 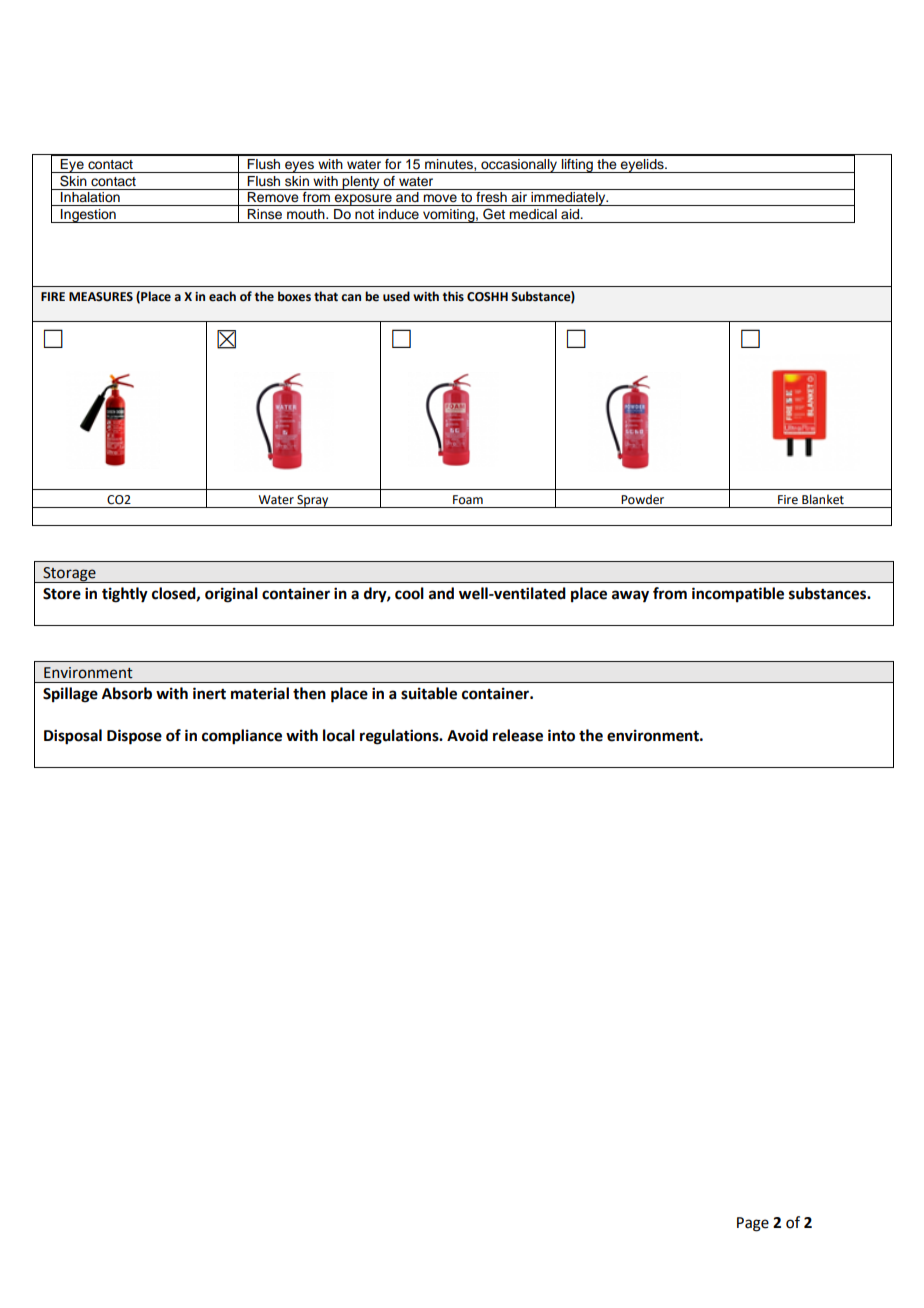 What do you see at coordinates (429, 693) in the image?
I see `suitable` at bounding box center [429, 693].
